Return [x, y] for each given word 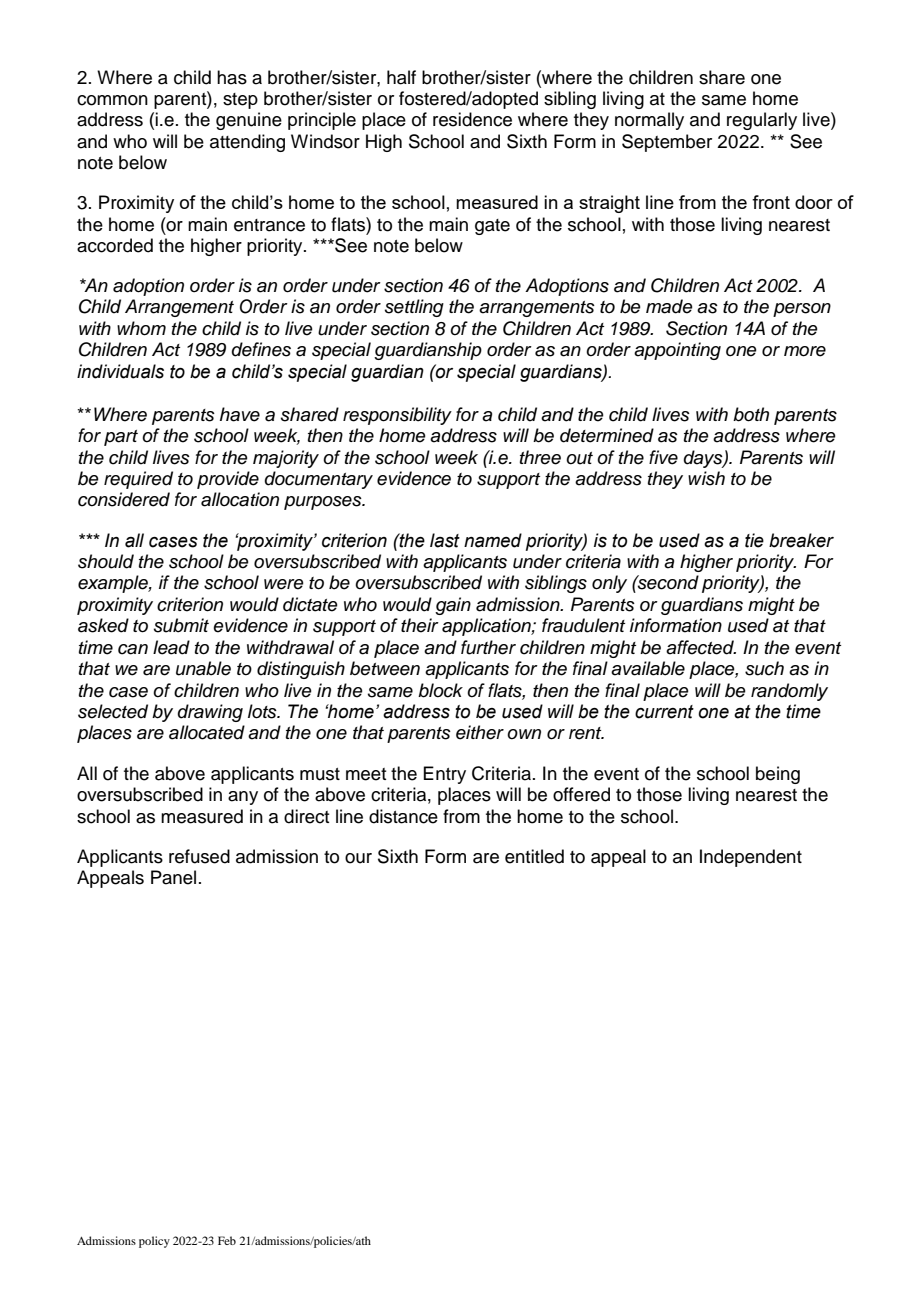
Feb [227, 1240]
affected [701, 647]
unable [203, 668]
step [240, 101]
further [488, 647]
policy [154, 1242]
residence [472, 119]
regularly [762, 121]
